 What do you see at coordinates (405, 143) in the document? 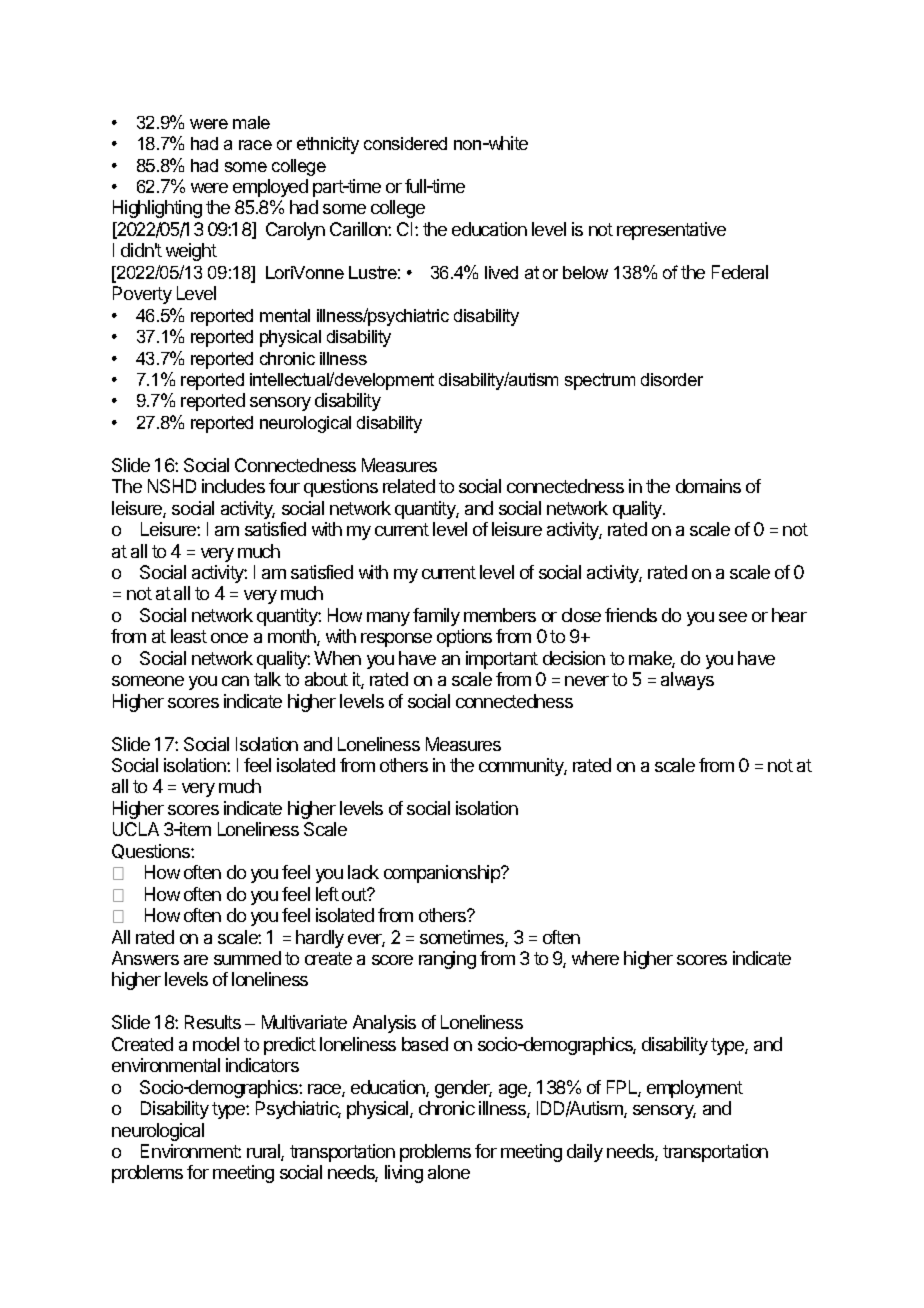
I see `considered` at bounding box center [405, 143].
